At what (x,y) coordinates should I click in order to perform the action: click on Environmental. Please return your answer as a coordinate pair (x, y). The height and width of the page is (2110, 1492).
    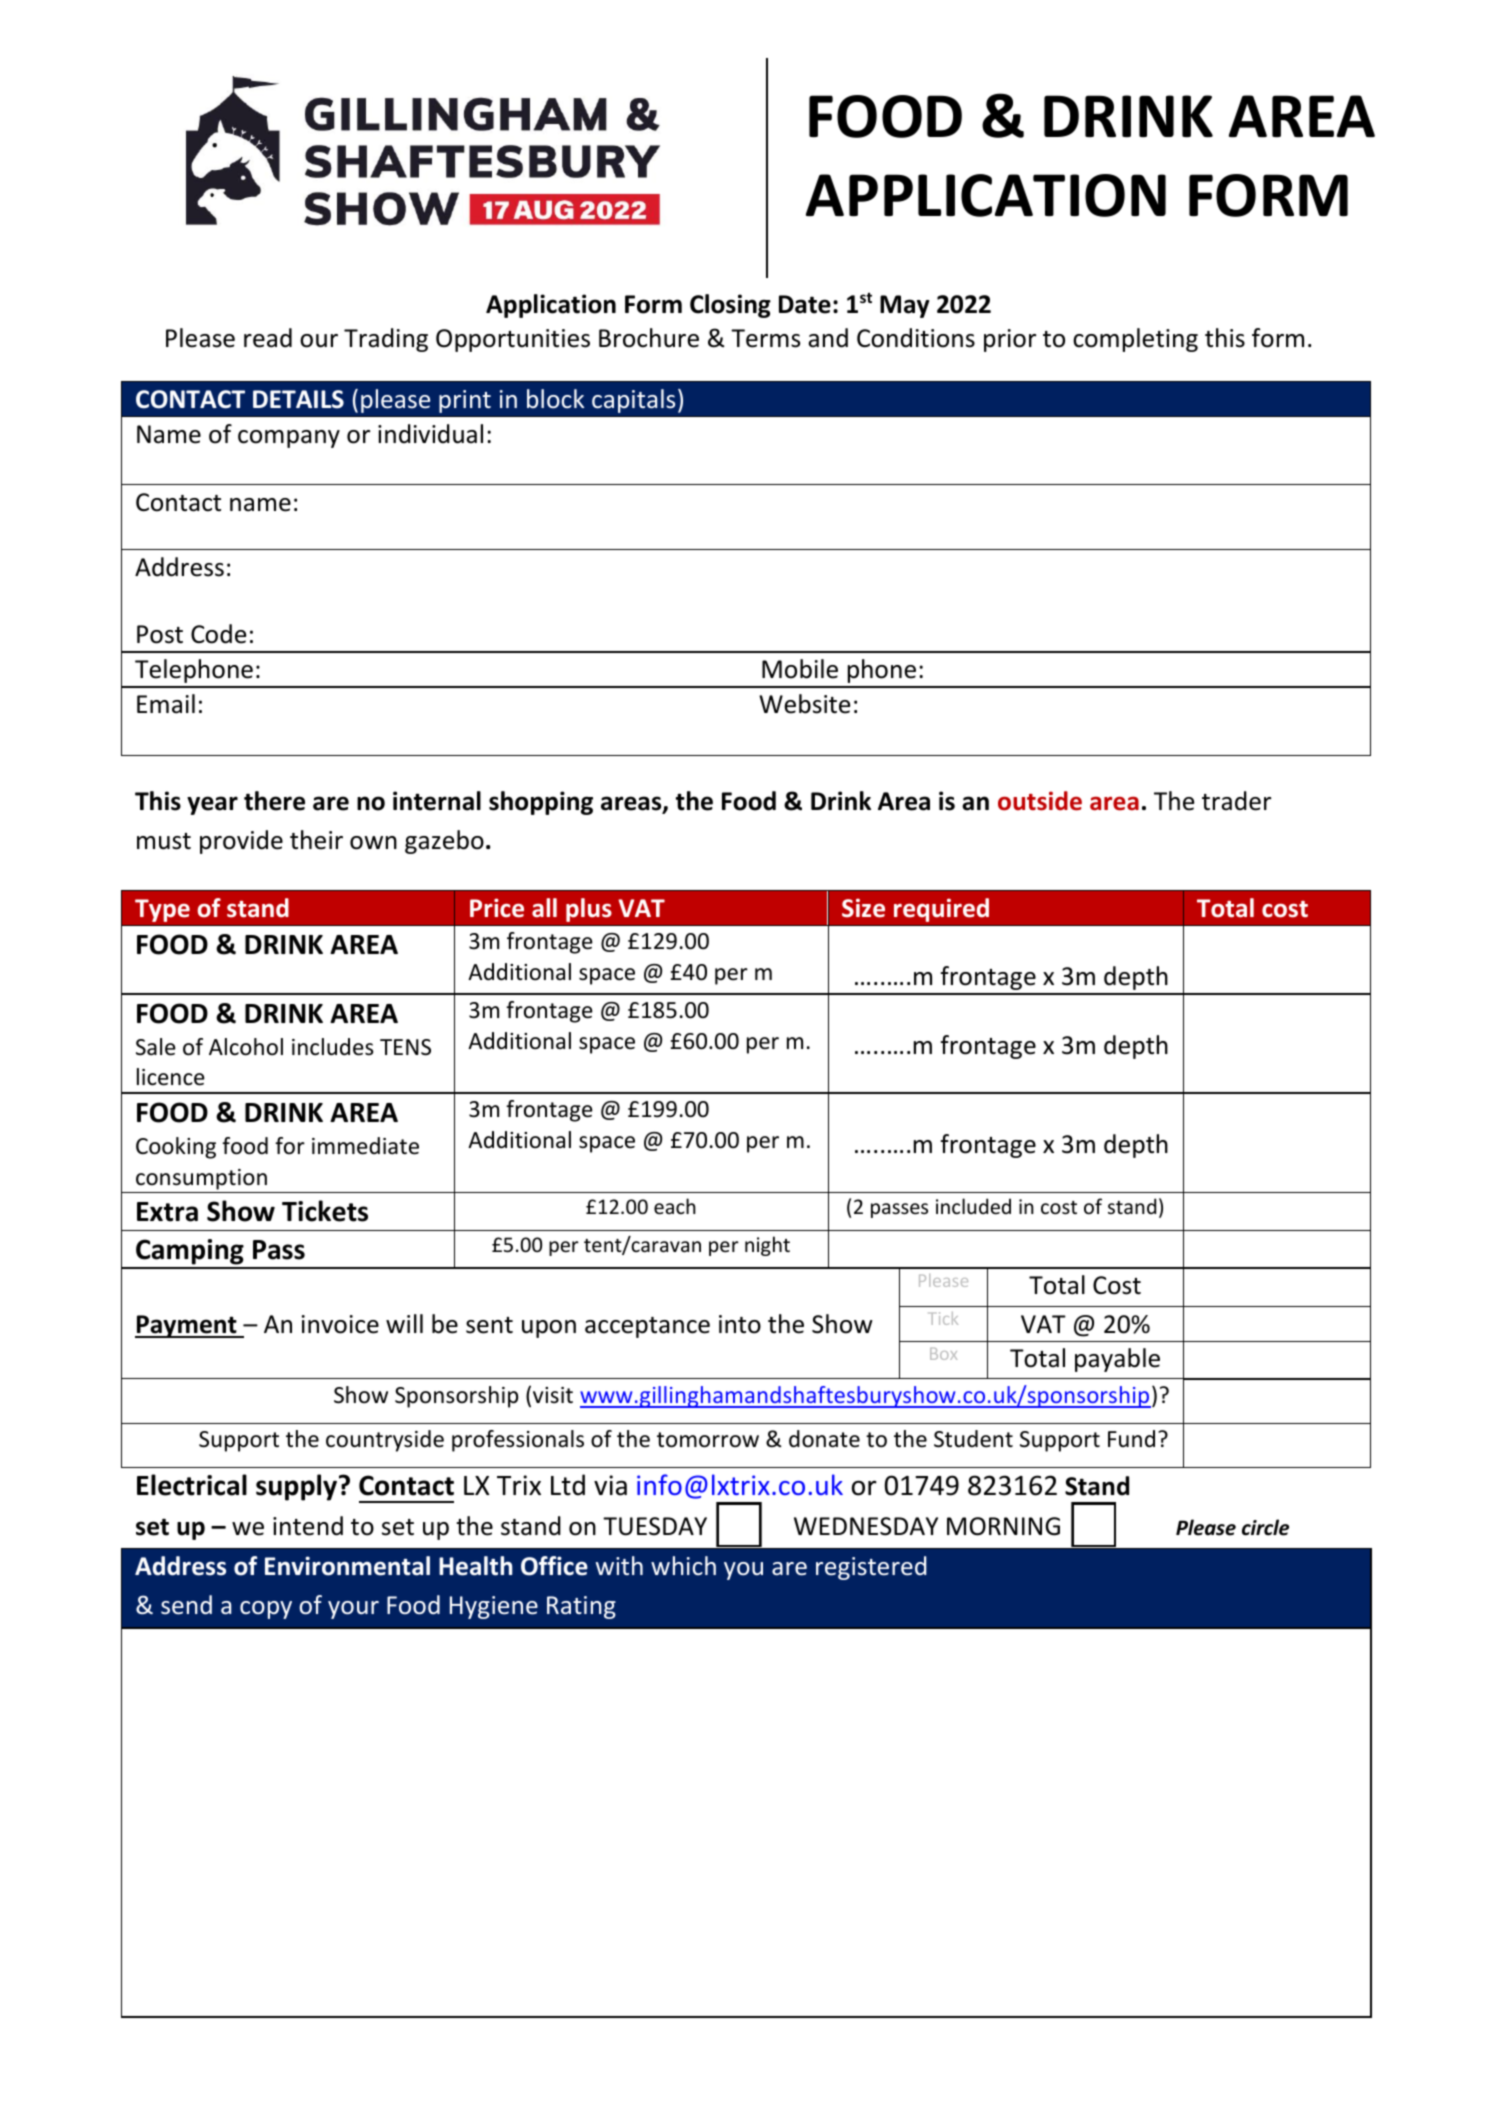
    Looking at the image, I should click on (347, 1566).
